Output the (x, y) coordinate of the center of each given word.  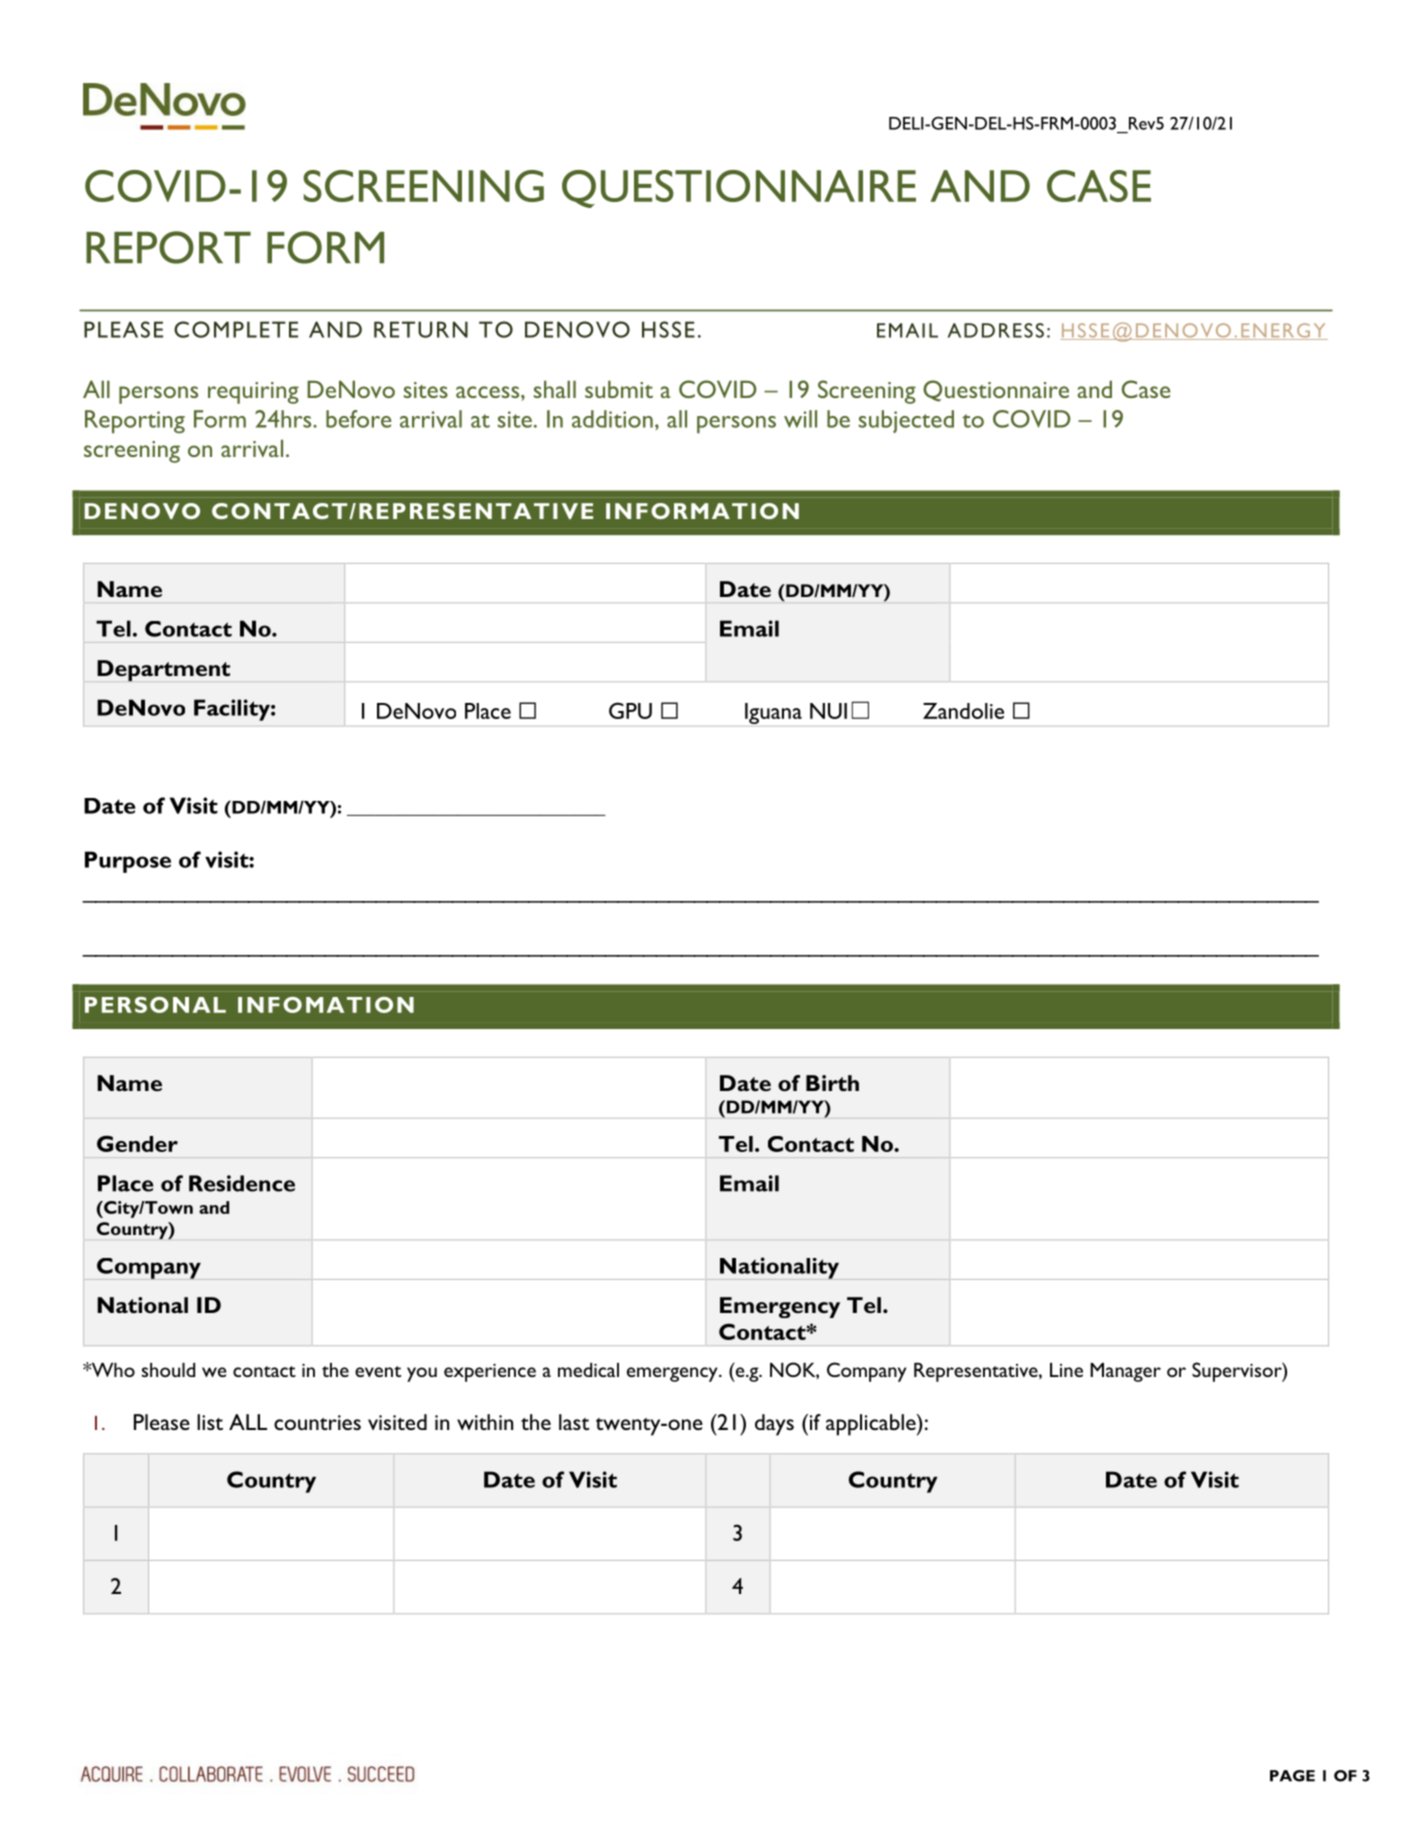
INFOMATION (326, 1005)
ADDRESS (996, 330)
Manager (1125, 1372)
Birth (832, 1083)
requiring (253, 393)
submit (619, 389)
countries (317, 1422)
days (774, 1425)
